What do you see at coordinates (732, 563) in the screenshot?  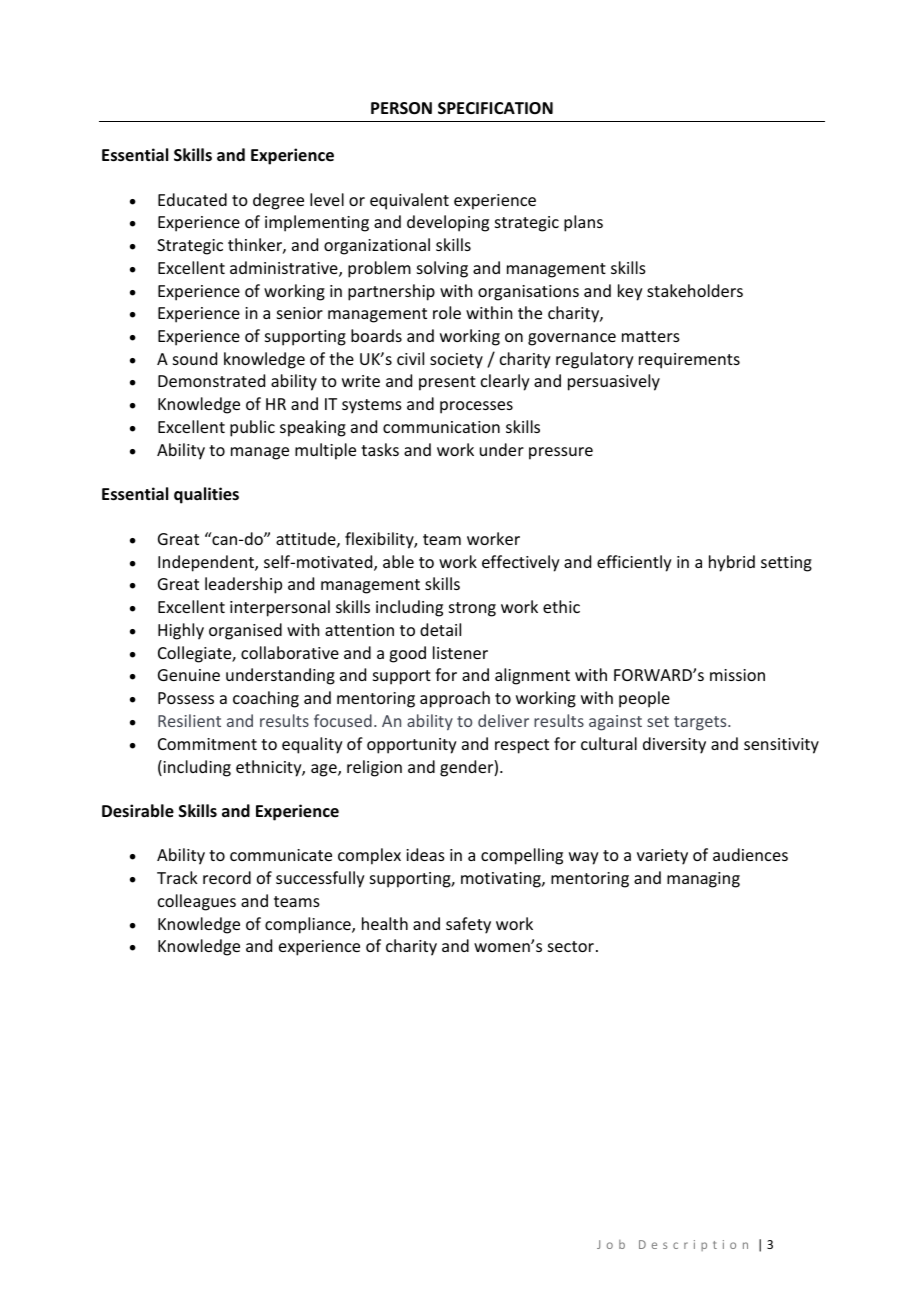 I see `hybrid` at bounding box center [732, 563].
